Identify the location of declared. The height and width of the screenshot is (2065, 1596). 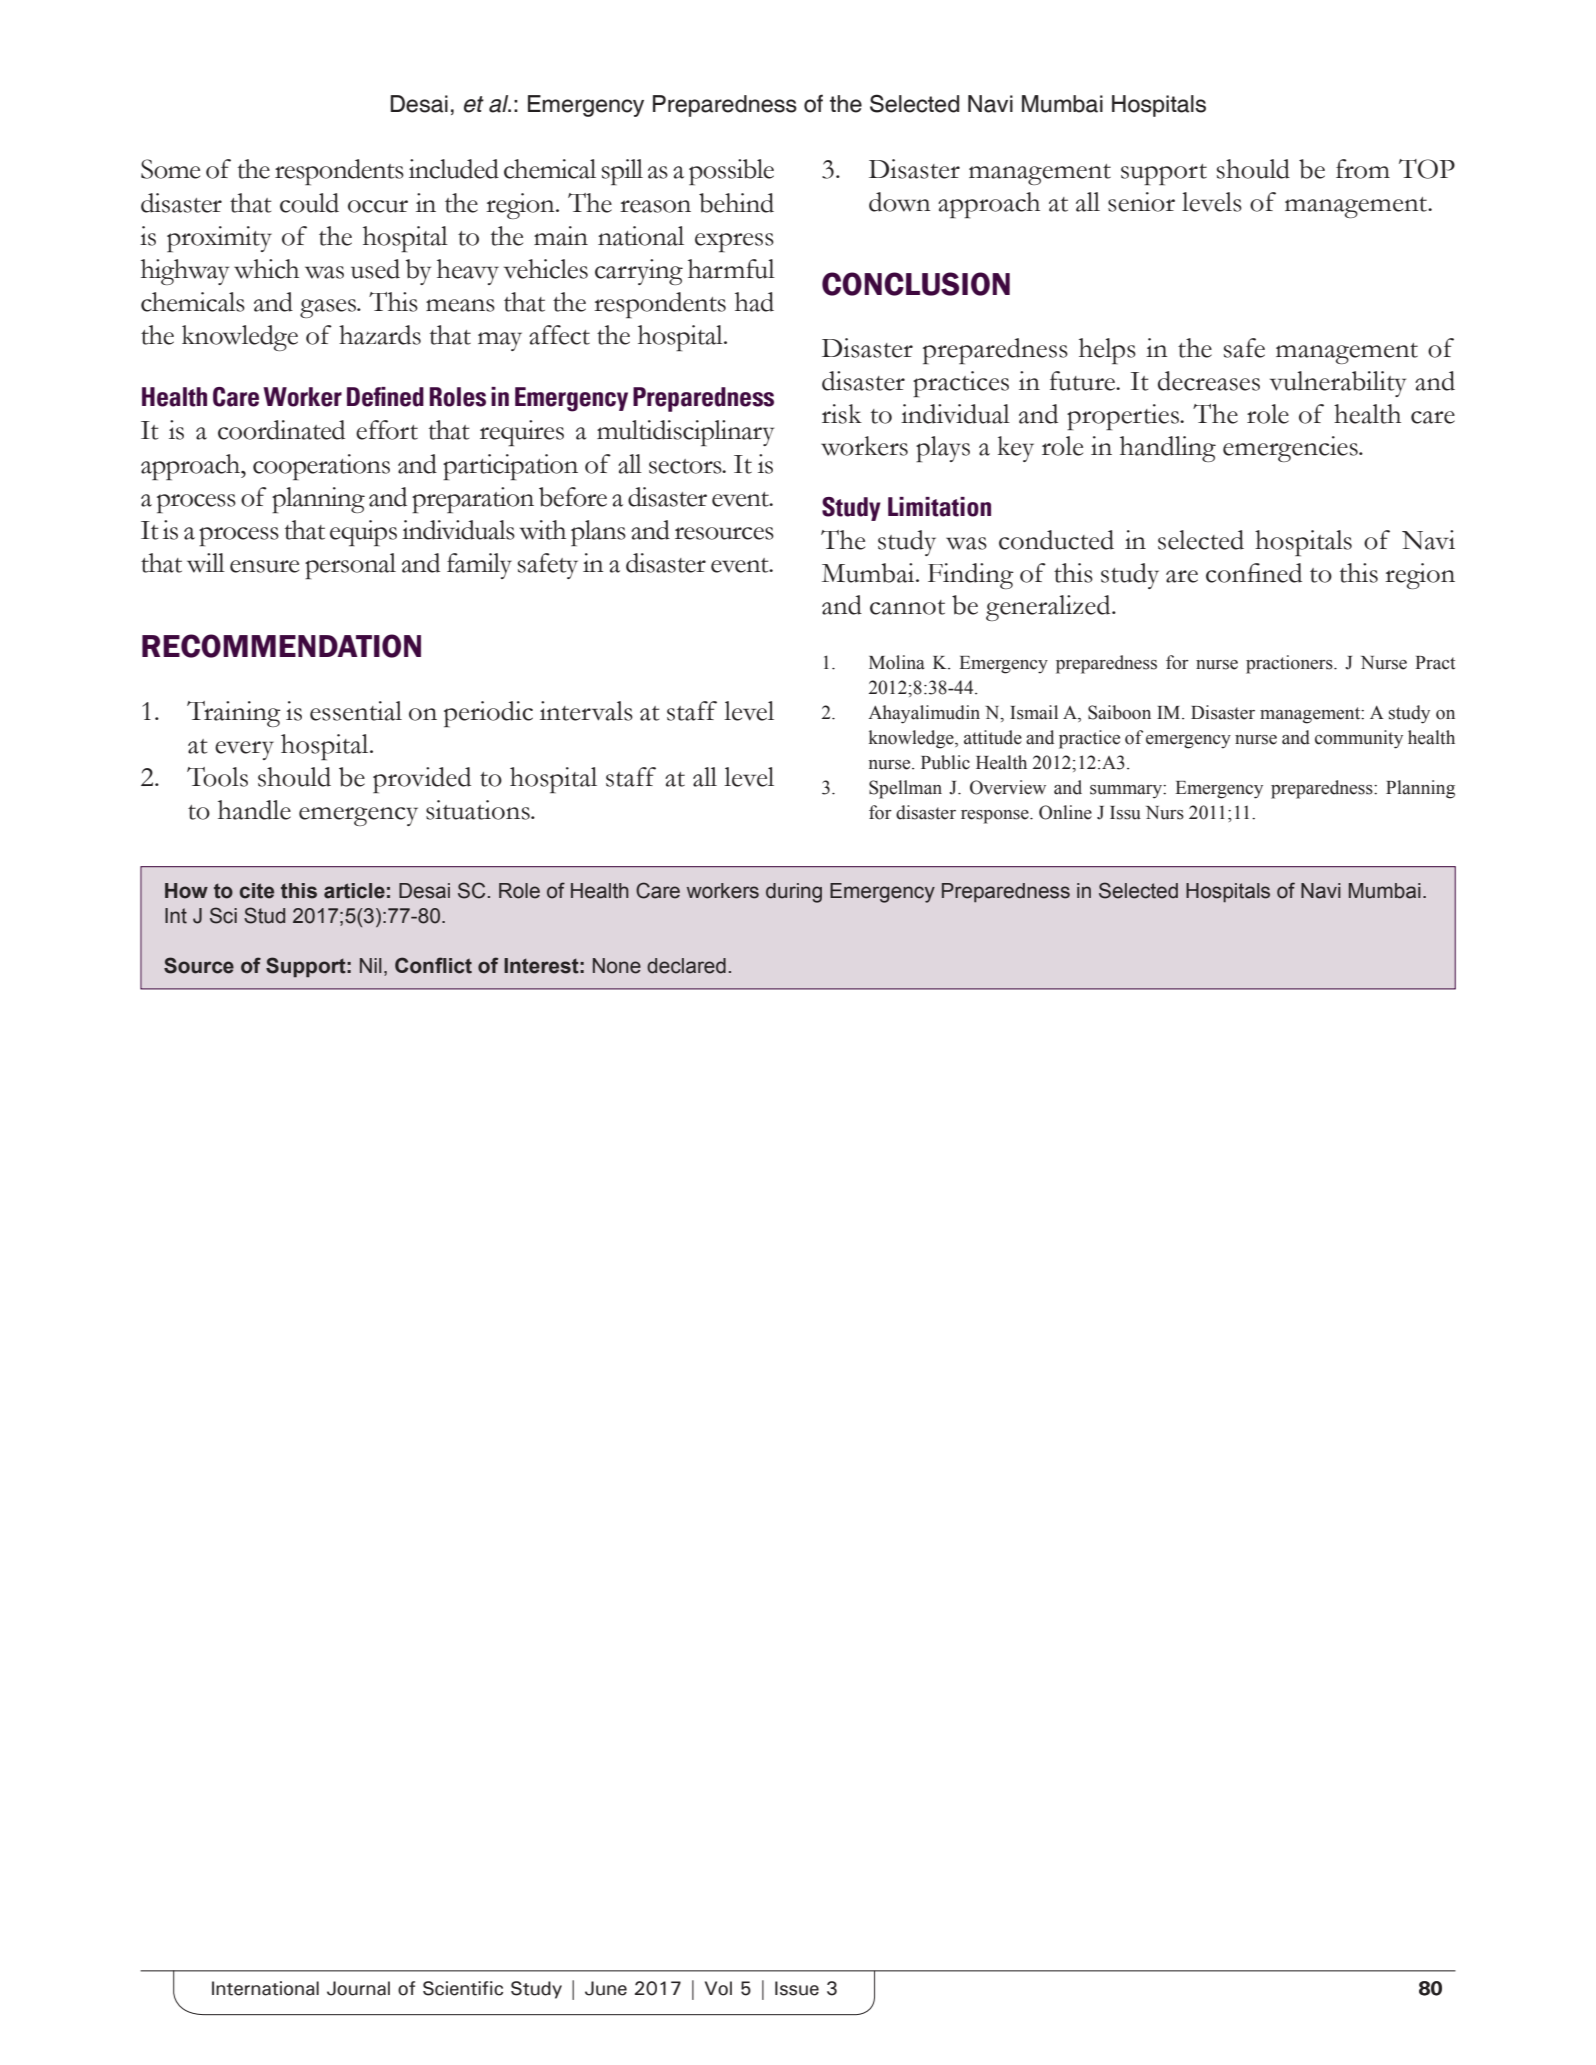
(686, 966).
